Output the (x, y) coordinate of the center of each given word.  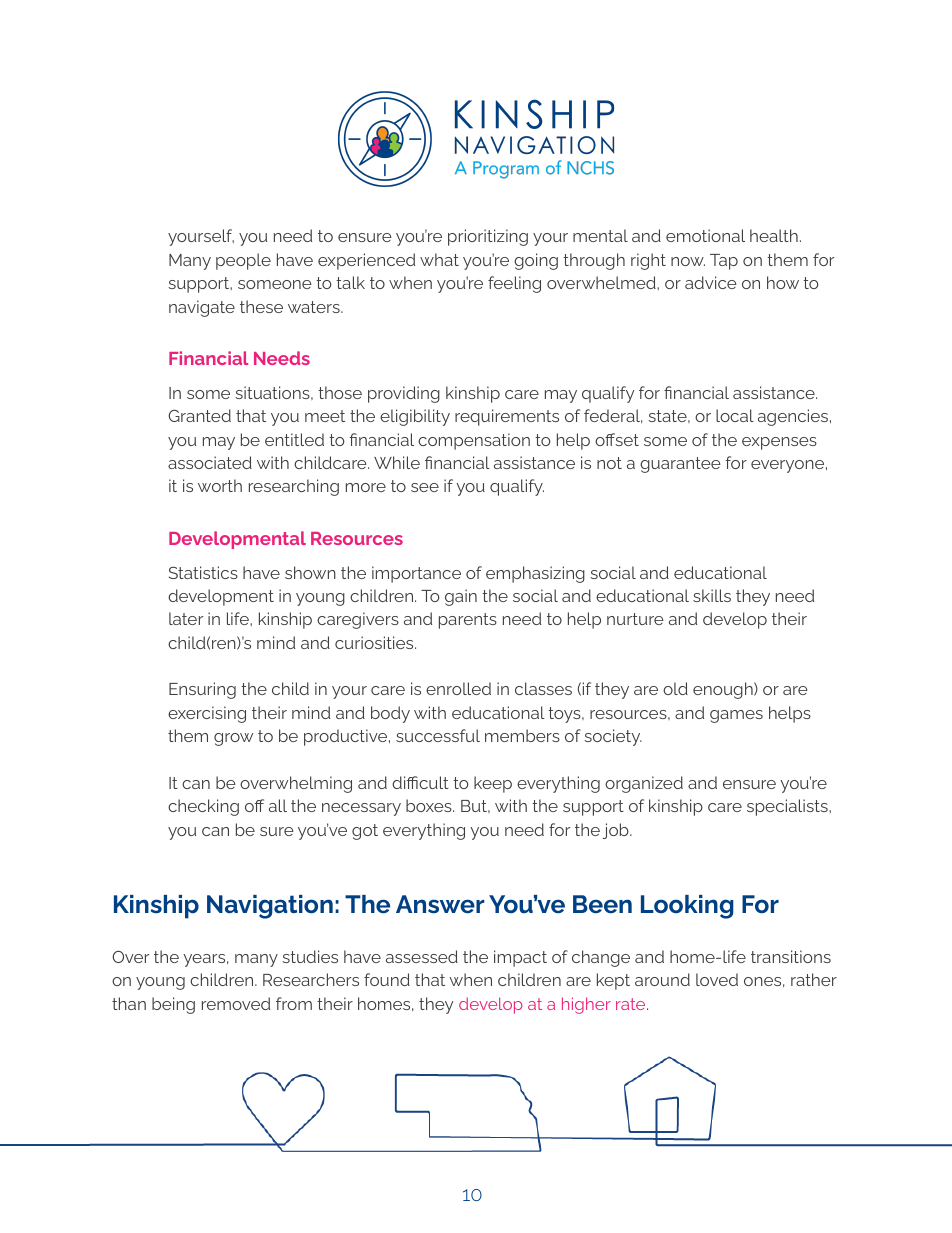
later (186, 618)
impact (520, 958)
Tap (724, 262)
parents (468, 621)
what (439, 259)
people (243, 261)
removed (236, 1003)
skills (712, 595)
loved (717, 979)
